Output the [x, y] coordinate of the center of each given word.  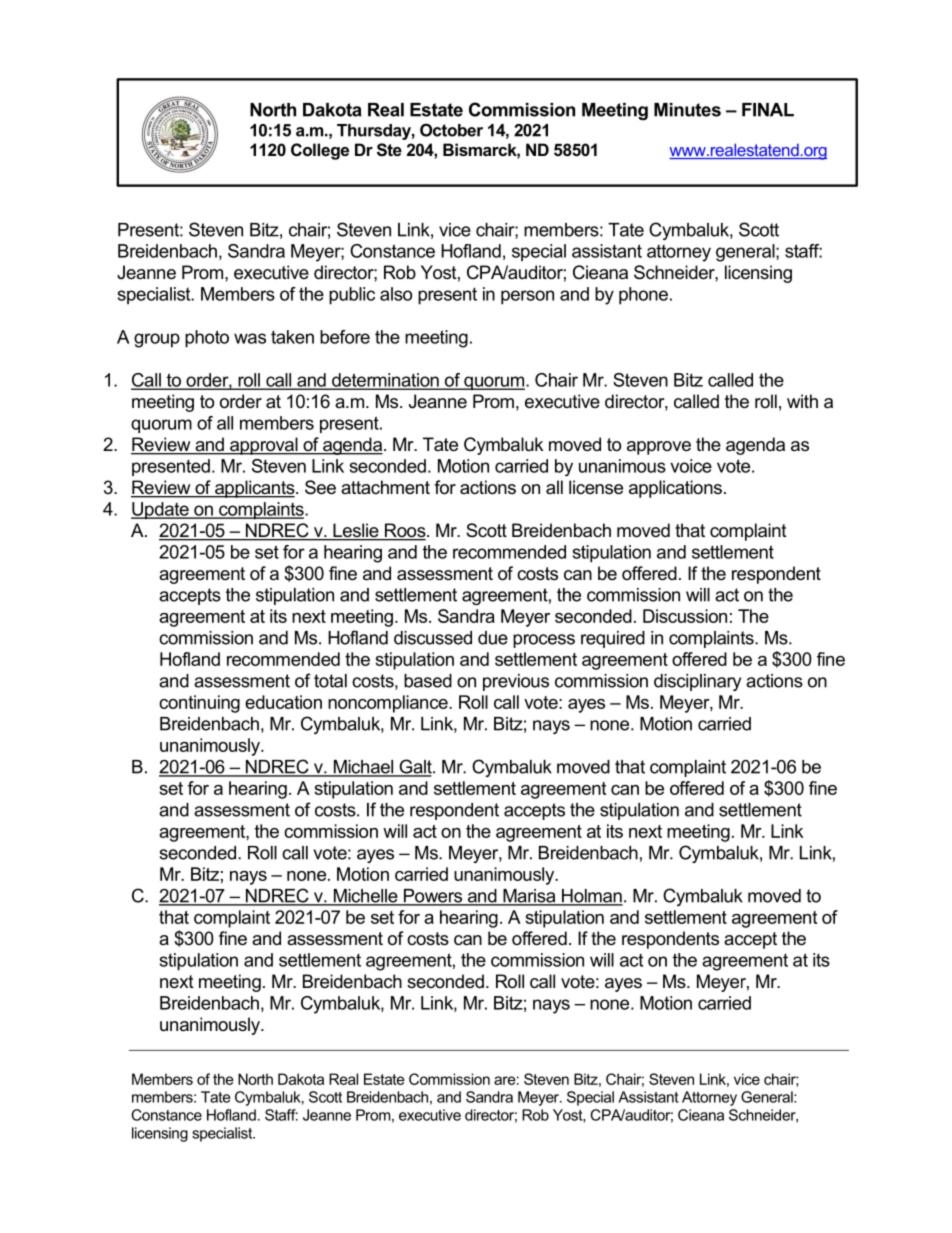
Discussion [685, 616]
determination [385, 381]
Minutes [687, 110]
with [802, 401]
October [451, 130]
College [320, 151]
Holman [591, 897]
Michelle [365, 897]
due [493, 638]
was [250, 338]
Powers [432, 897]
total [330, 681]
